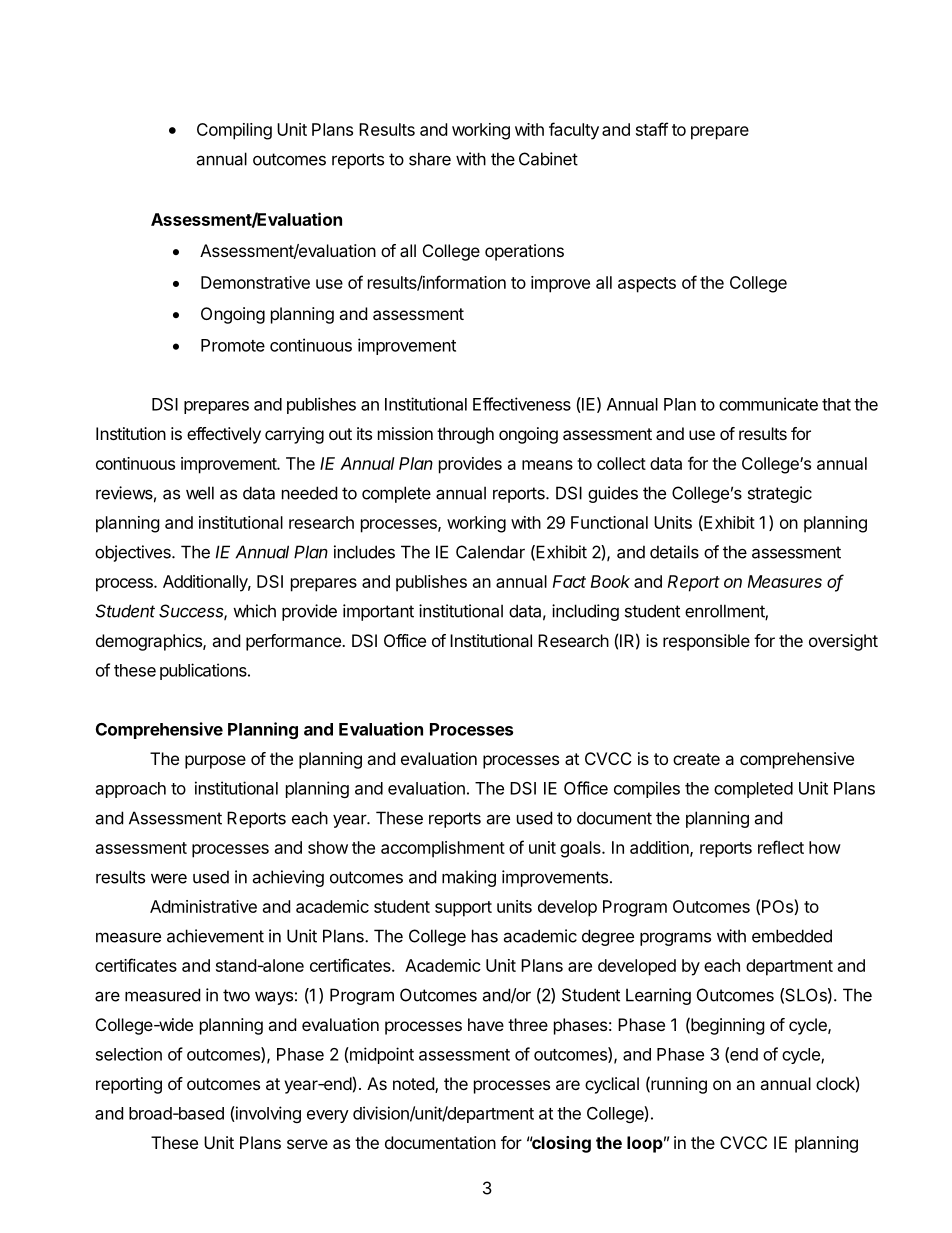  What do you see at coordinates (414, 1085) in the screenshot?
I see `noted` at bounding box center [414, 1085].
